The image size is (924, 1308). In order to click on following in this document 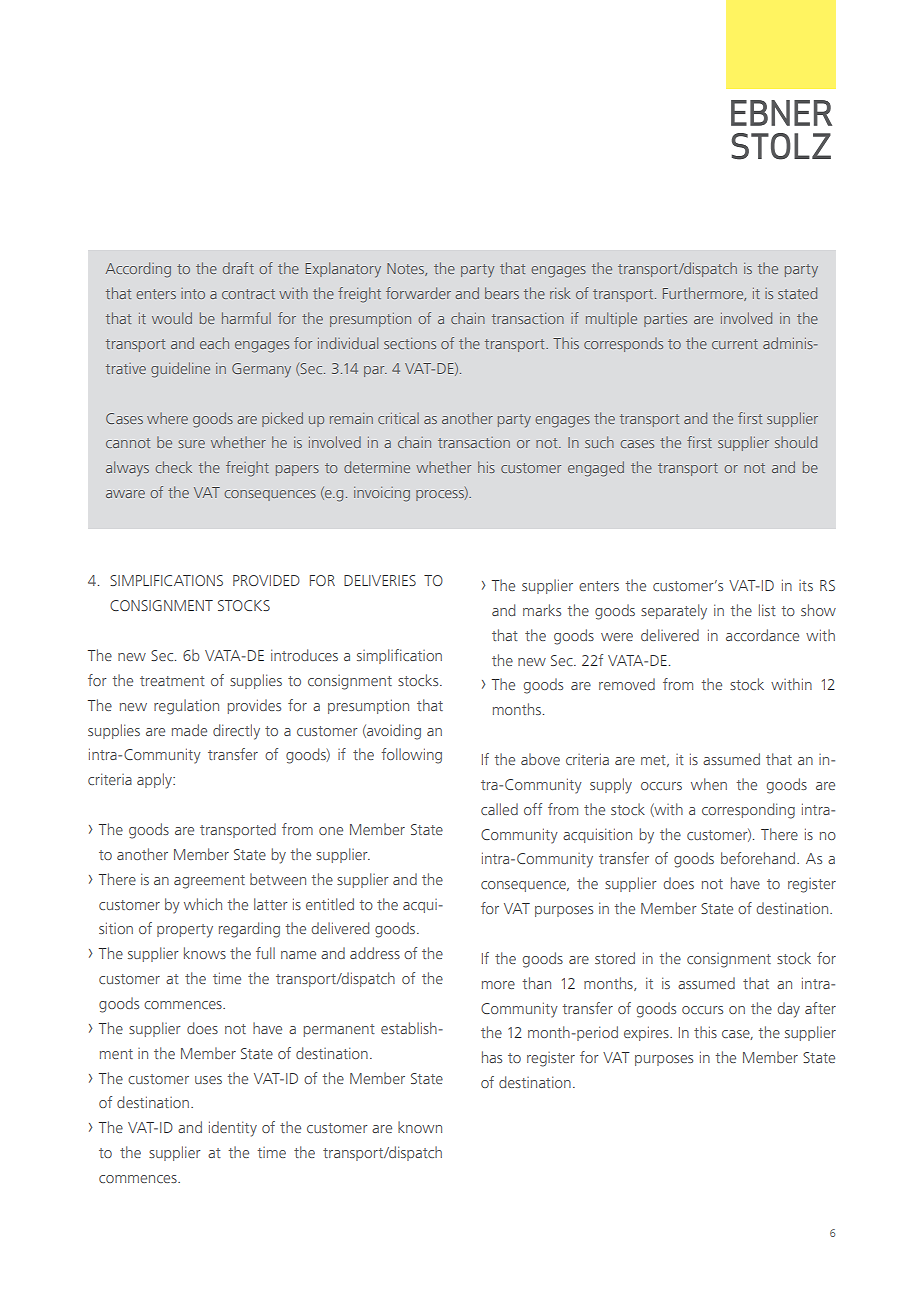, I will do `click(411, 756)`.
